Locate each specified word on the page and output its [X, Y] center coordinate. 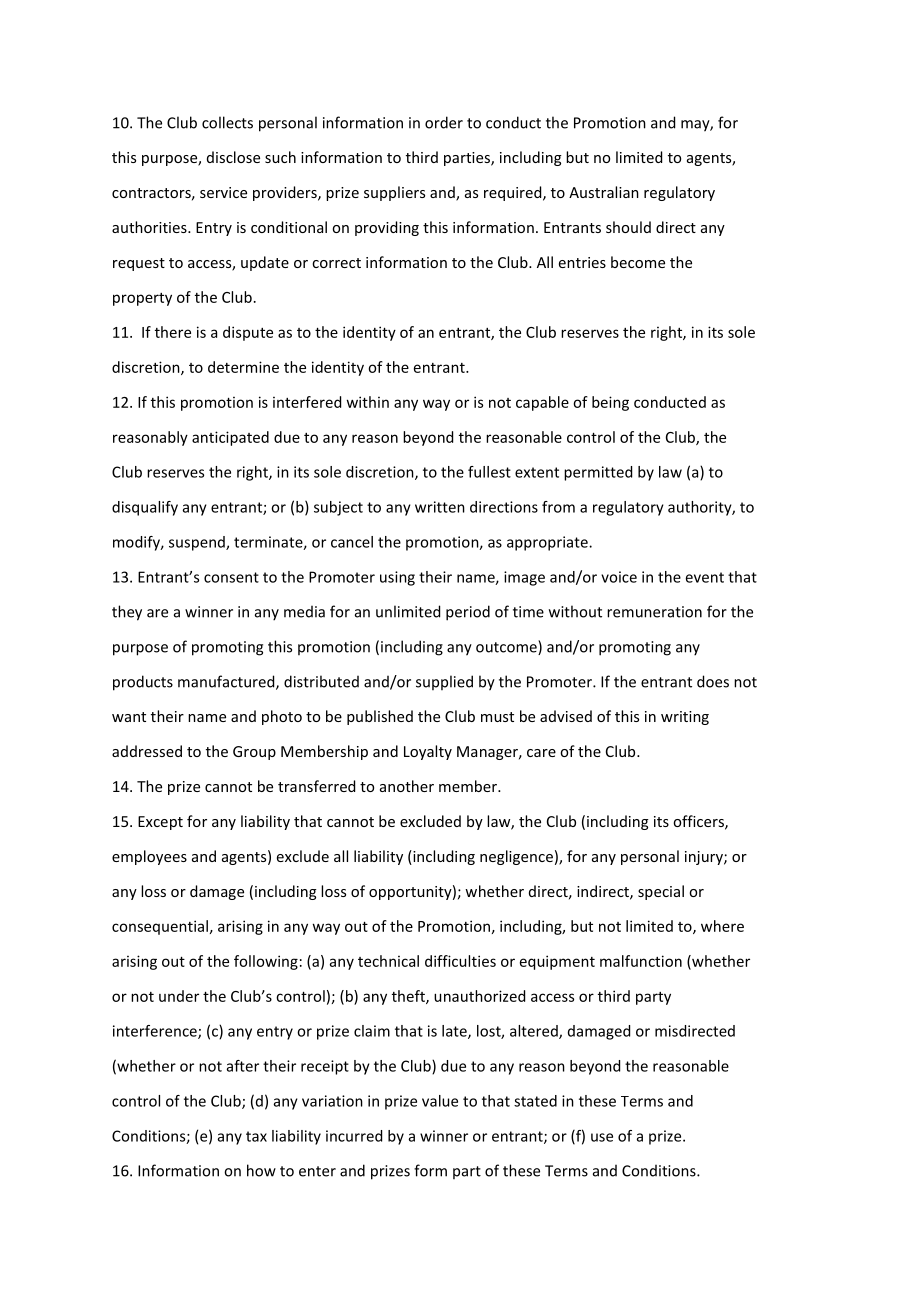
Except [160, 823]
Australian [604, 192]
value [440, 1101]
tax [256, 1136]
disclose [233, 157]
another [407, 786]
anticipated [230, 438]
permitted [598, 473]
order [444, 122]
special [661, 892]
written [440, 507]
